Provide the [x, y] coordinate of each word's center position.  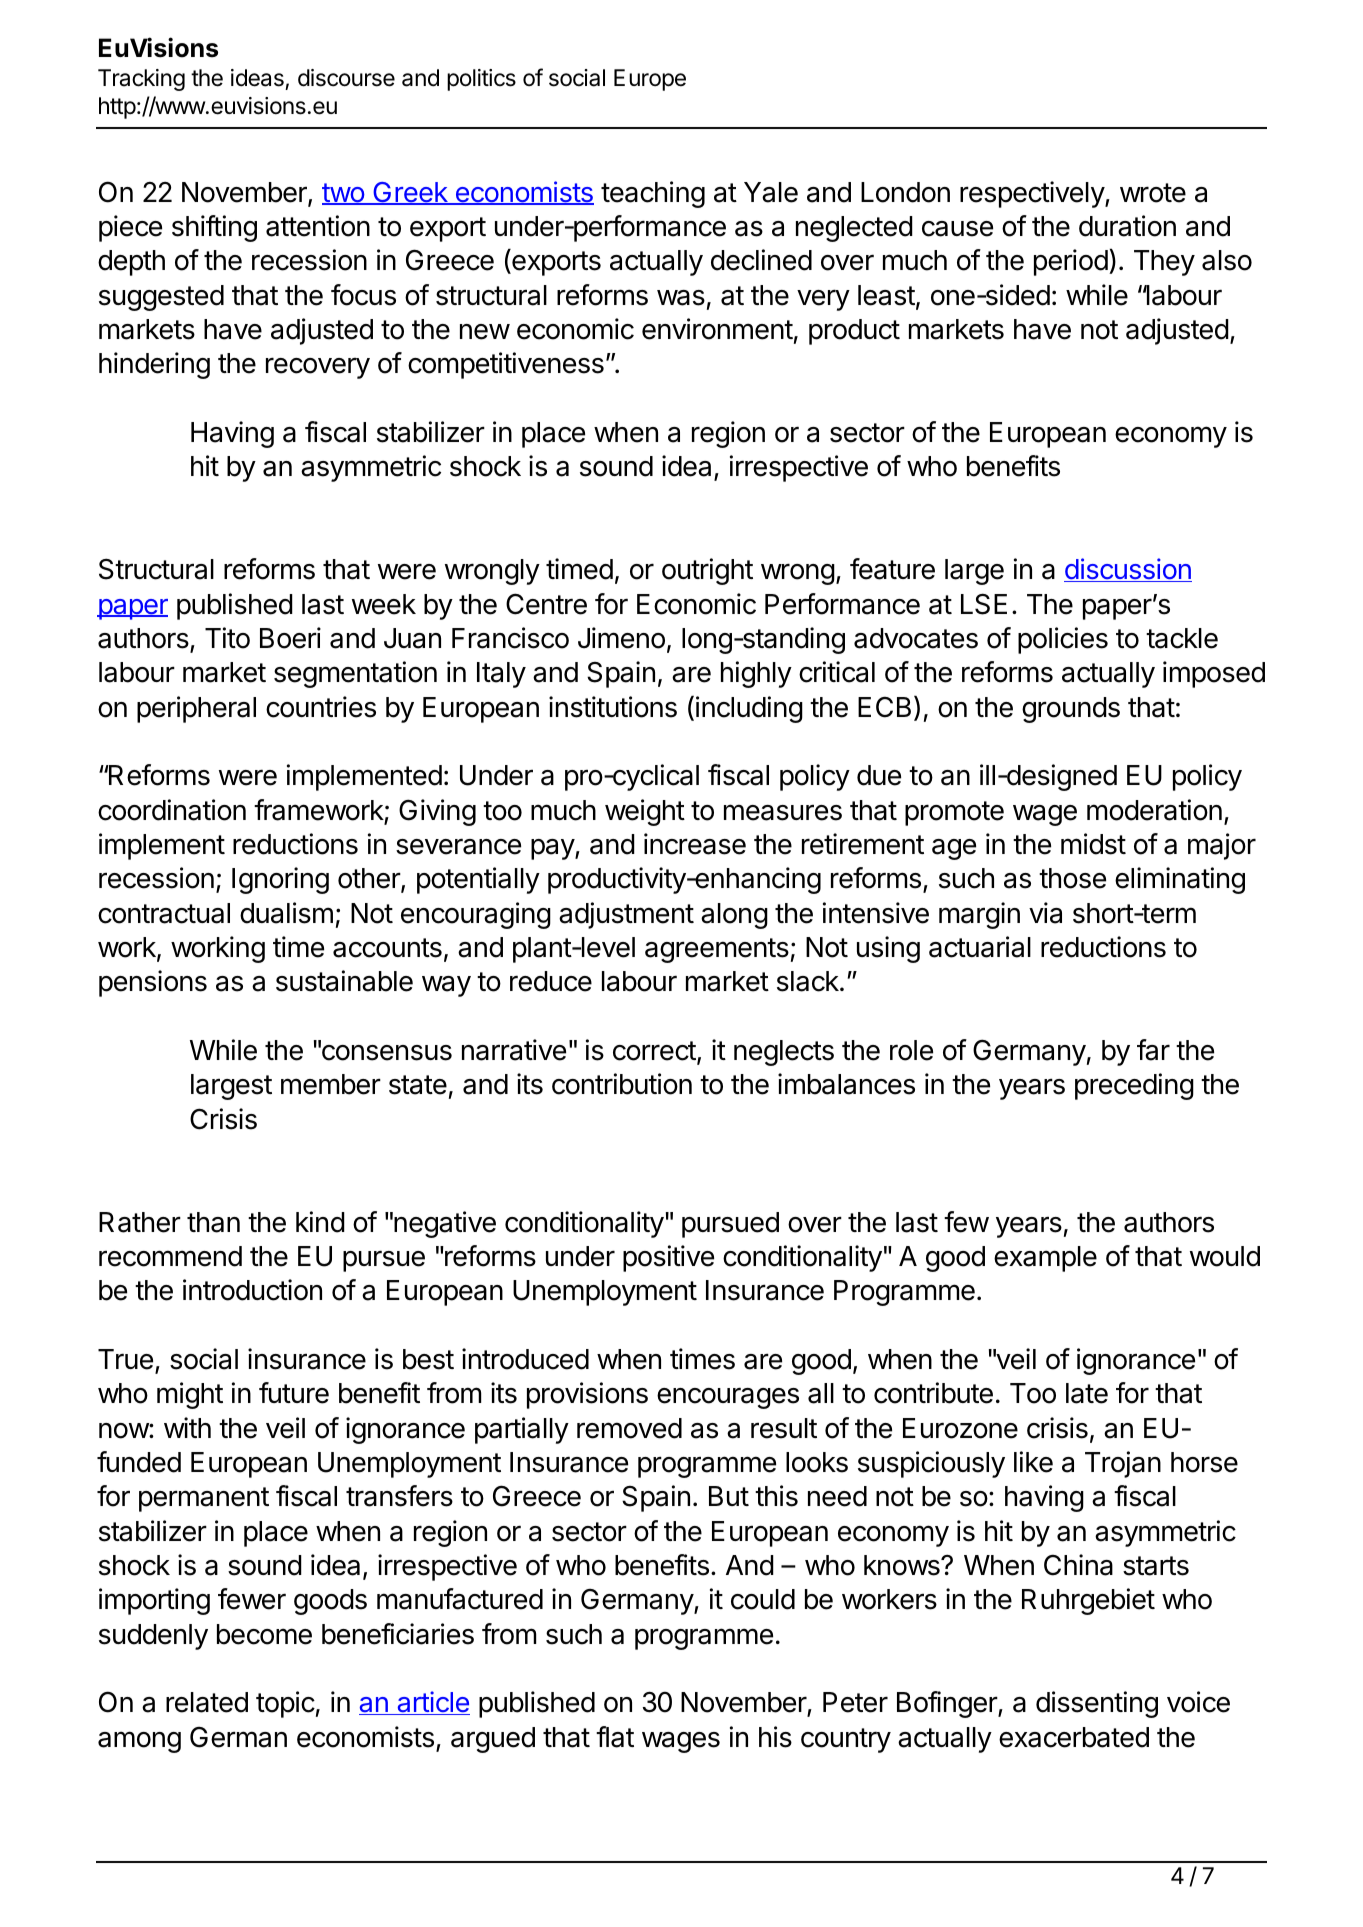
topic [285, 1704]
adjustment [626, 915]
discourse [346, 78]
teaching [653, 194]
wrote [1153, 193]
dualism [286, 913]
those [1072, 878]
